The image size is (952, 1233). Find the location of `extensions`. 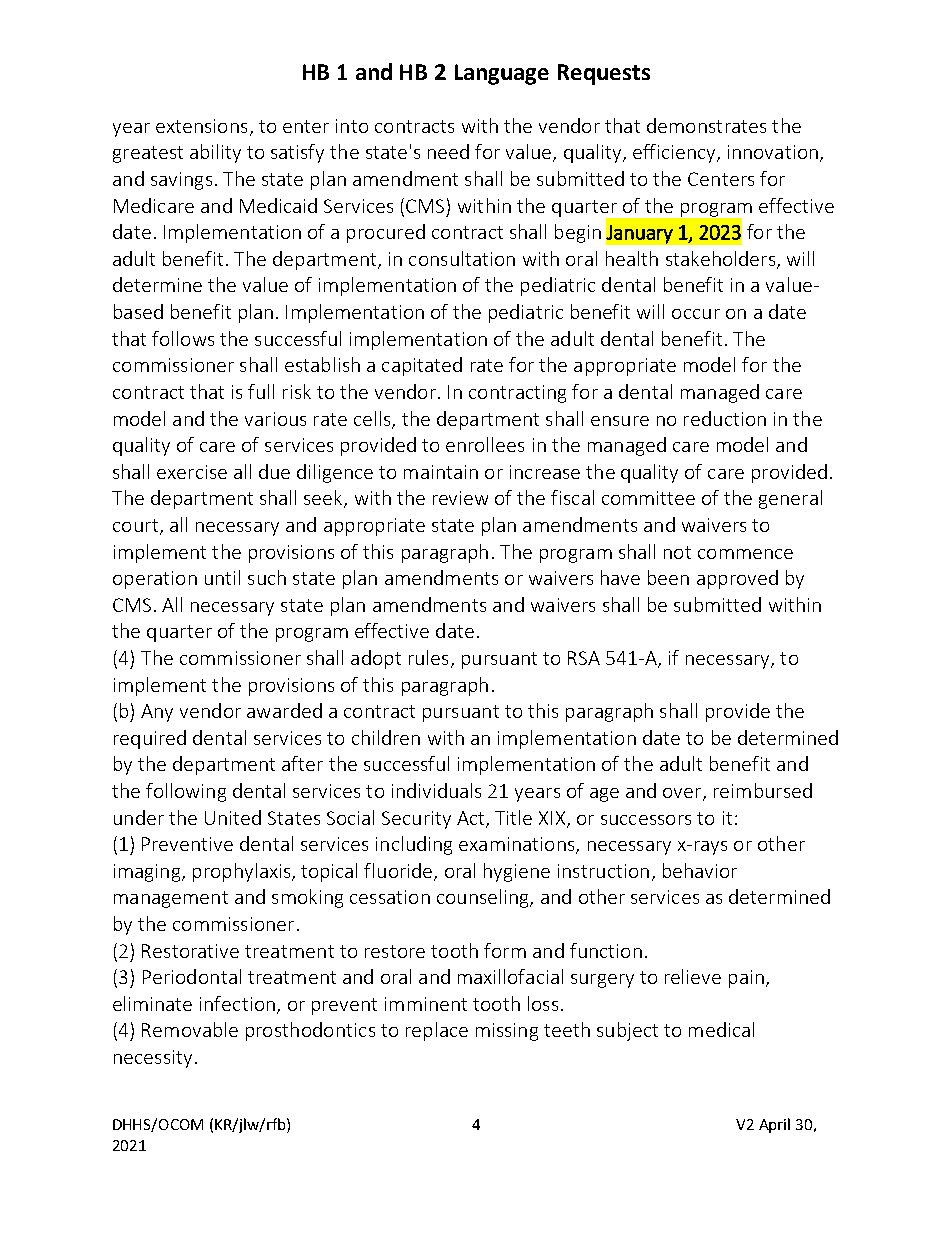

extensions is located at coordinates (201, 126).
